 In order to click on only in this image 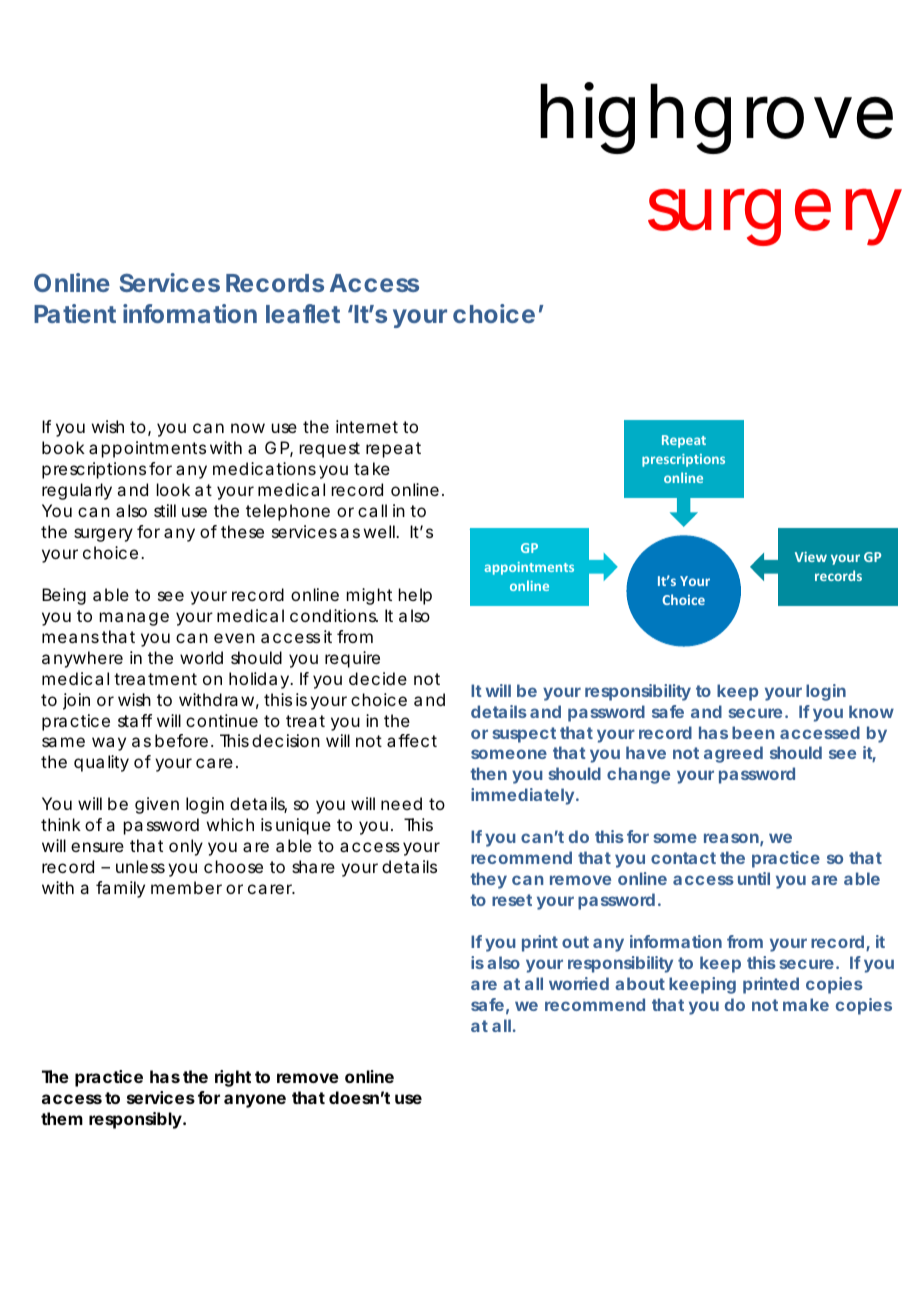, I will do `click(186, 847)`.
